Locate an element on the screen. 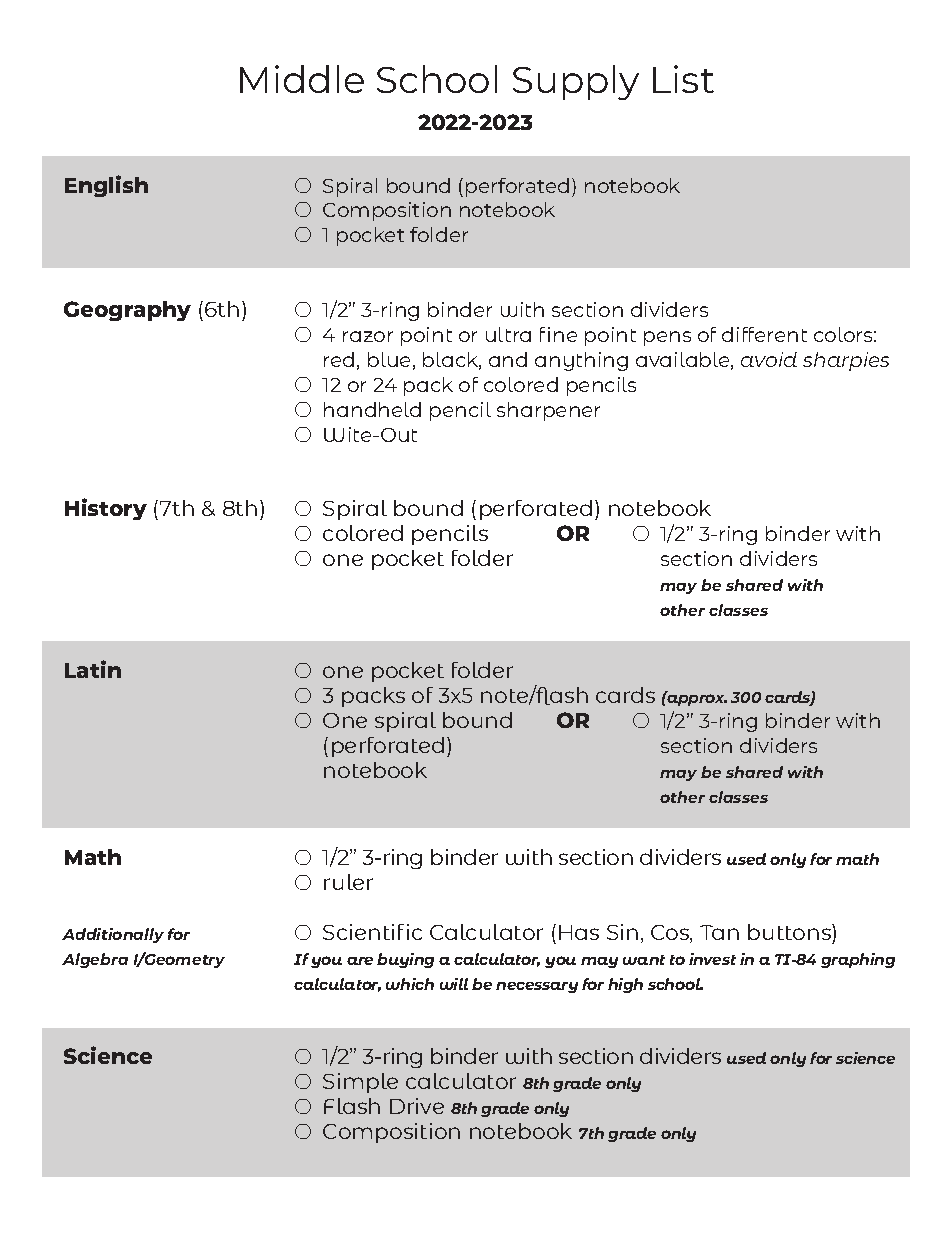 The width and height of the screenshot is (952, 1233). avoid is located at coordinates (769, 359).
